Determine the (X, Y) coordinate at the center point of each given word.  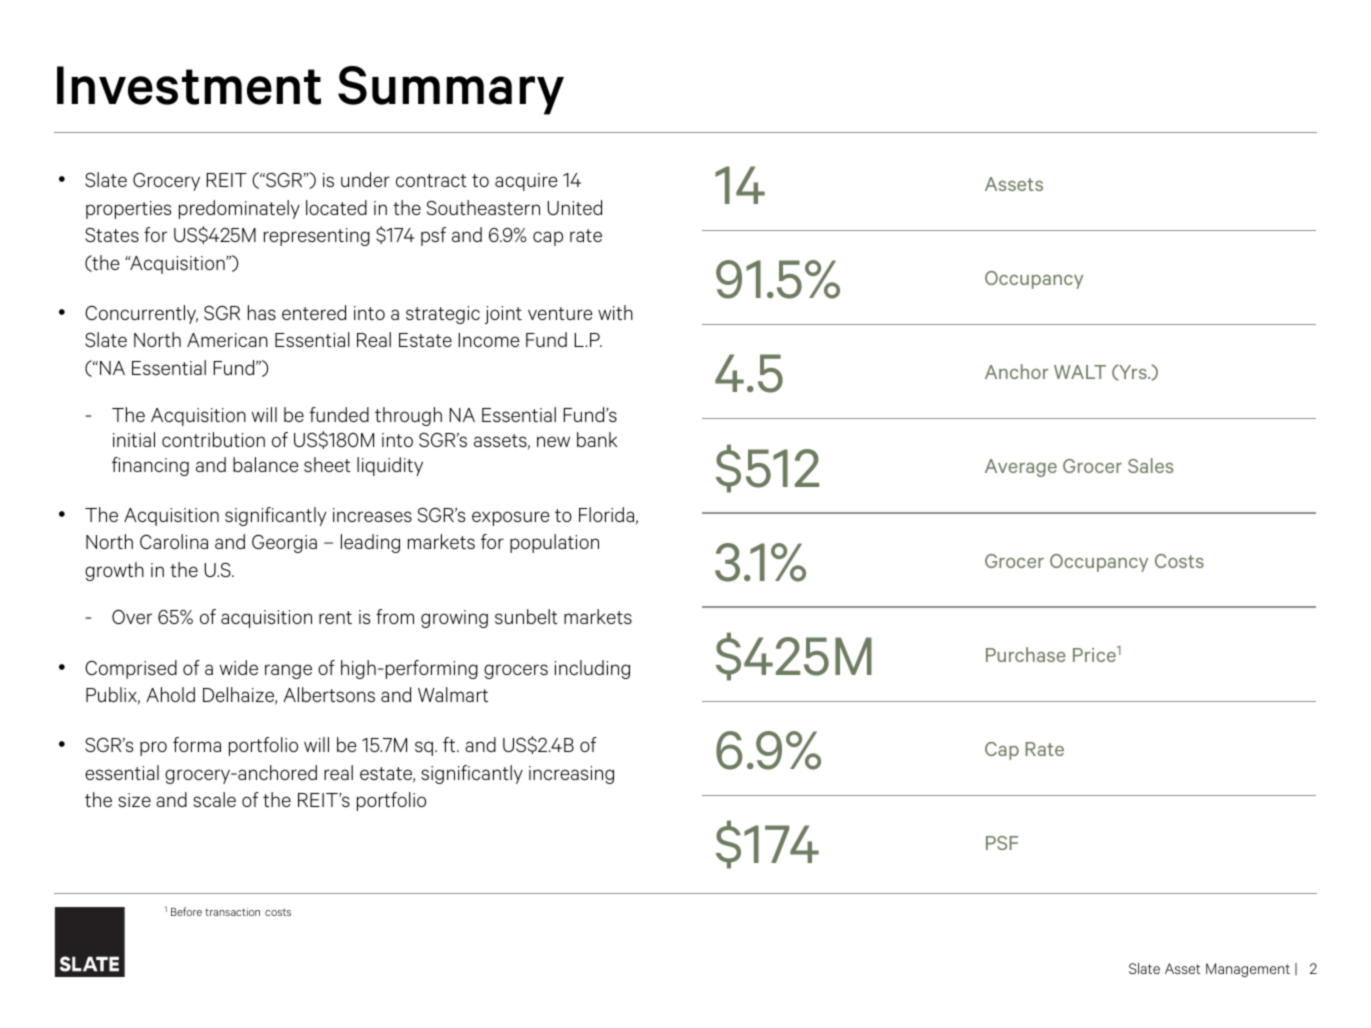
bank (597, 439)
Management (1248, 970)
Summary (451, 90)
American (227, 340)
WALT (1080, 372)
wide (239, 667)
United (574, 207)
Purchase (1026, 654)
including (592, 669)
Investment (189, 85)
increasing (571, 775)
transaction (232, 912)
